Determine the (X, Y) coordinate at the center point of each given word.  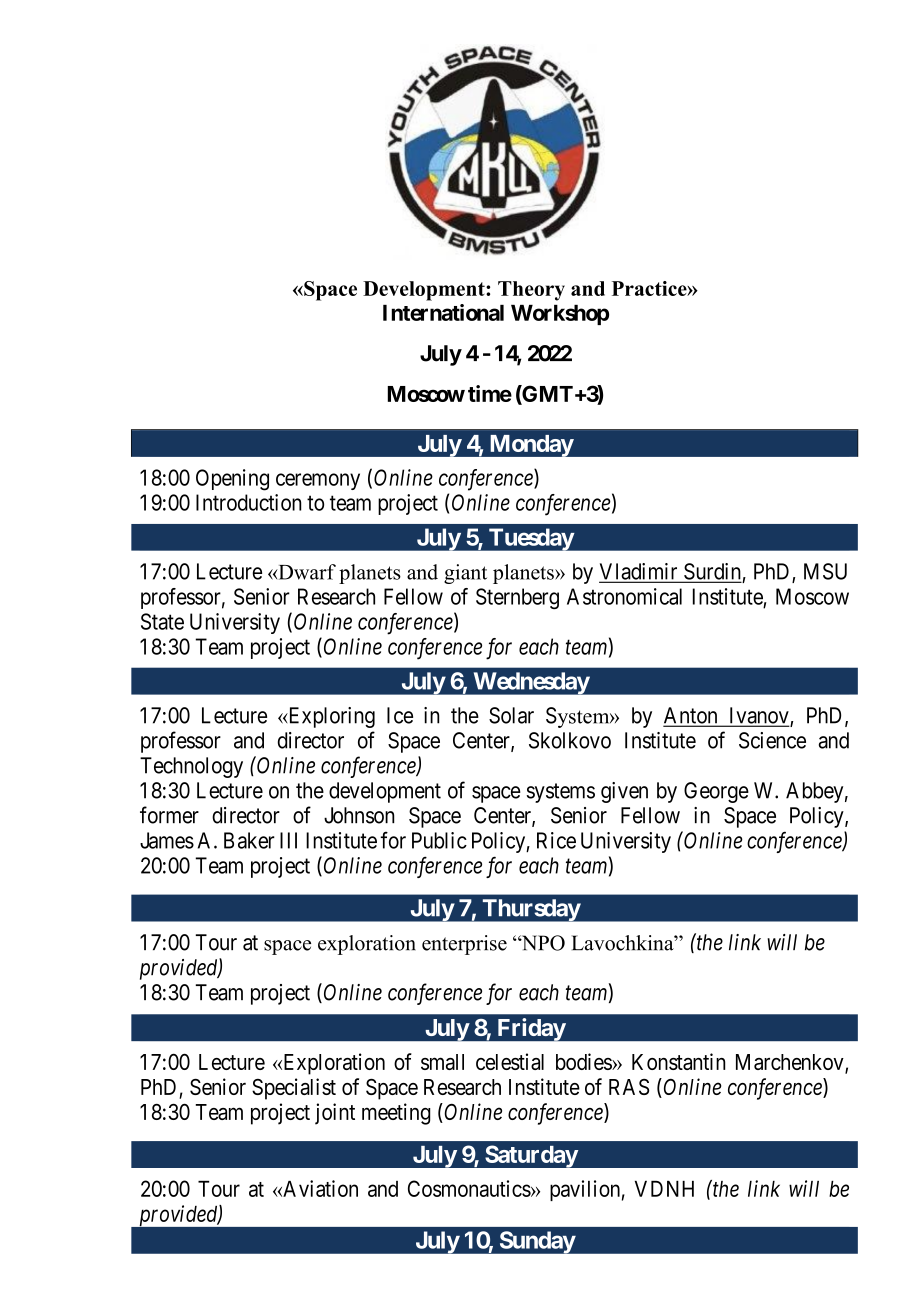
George (716, 792)
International (443, 312)
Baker (249, 840)
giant (465, 574)
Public (439, 840)
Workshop (560, 315)
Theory (531, 291)
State (162, 621)
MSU (825, 571)
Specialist (294, 1089)
